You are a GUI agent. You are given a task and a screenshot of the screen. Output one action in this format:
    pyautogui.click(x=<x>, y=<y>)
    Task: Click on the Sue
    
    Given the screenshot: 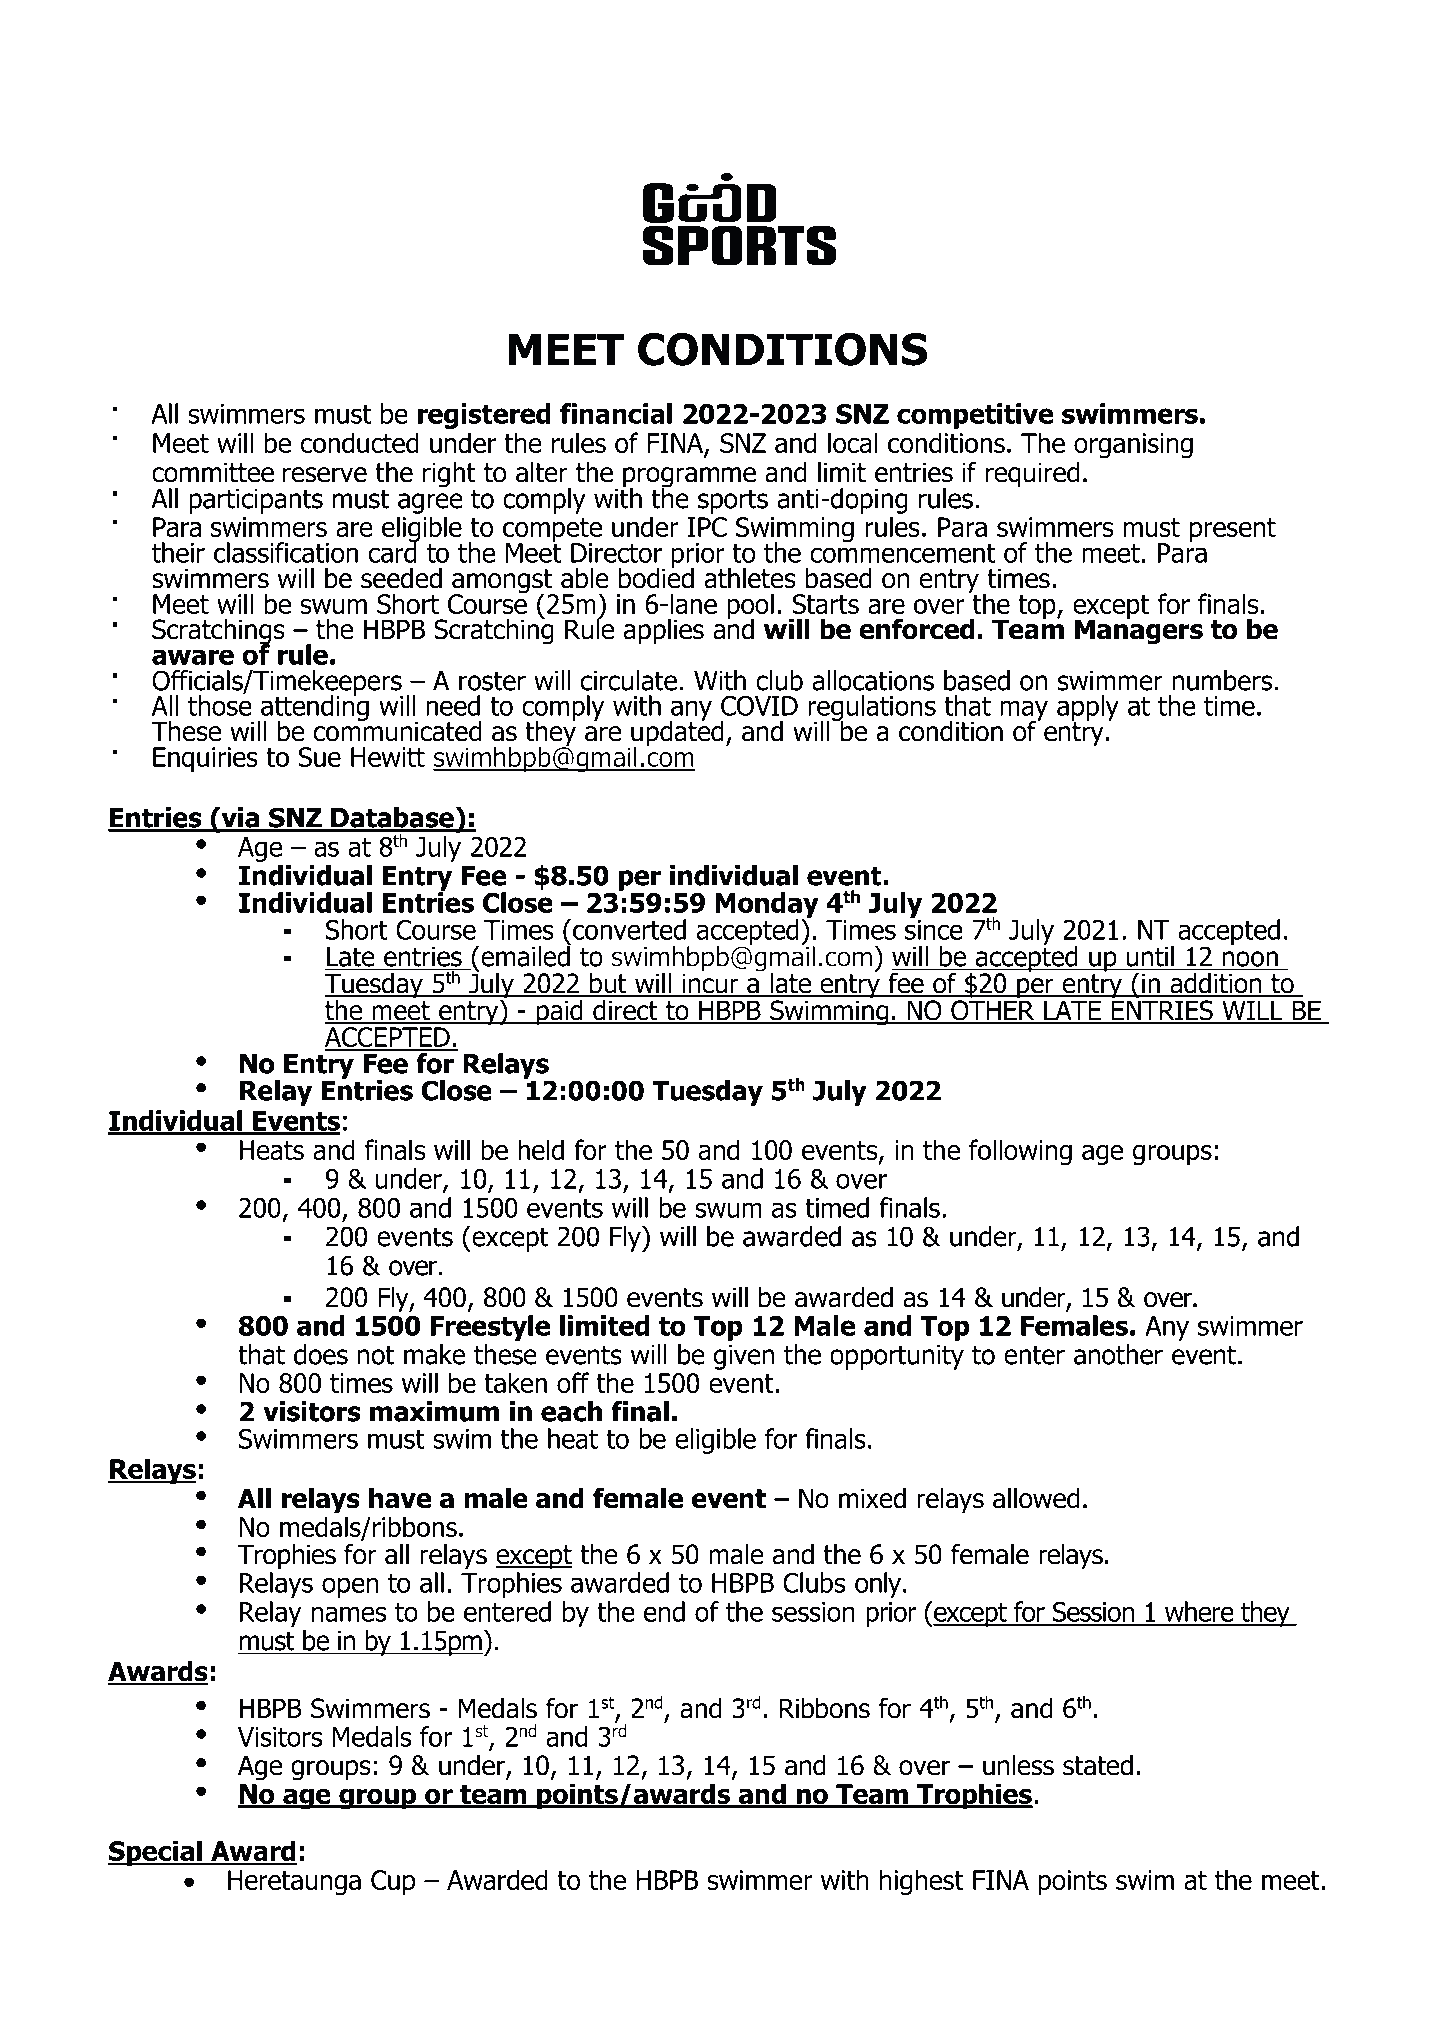 What is the action you would take?
    pyautogui.click(x=319, y=757)
